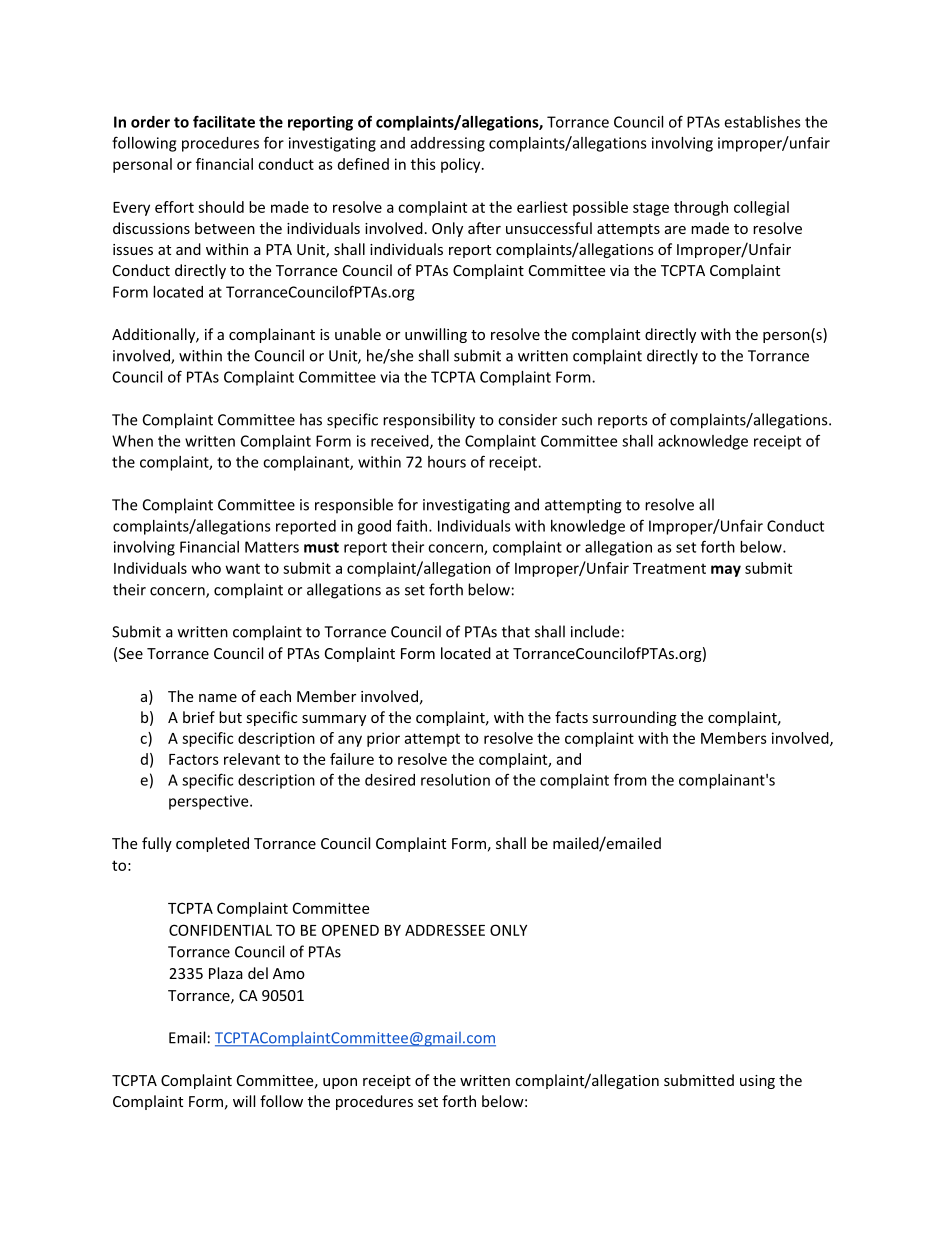 This screenshot has height=1233, width=952. Describe the element at coordinates (448, 144) in the screenshot. I see `addressing` at that location.
